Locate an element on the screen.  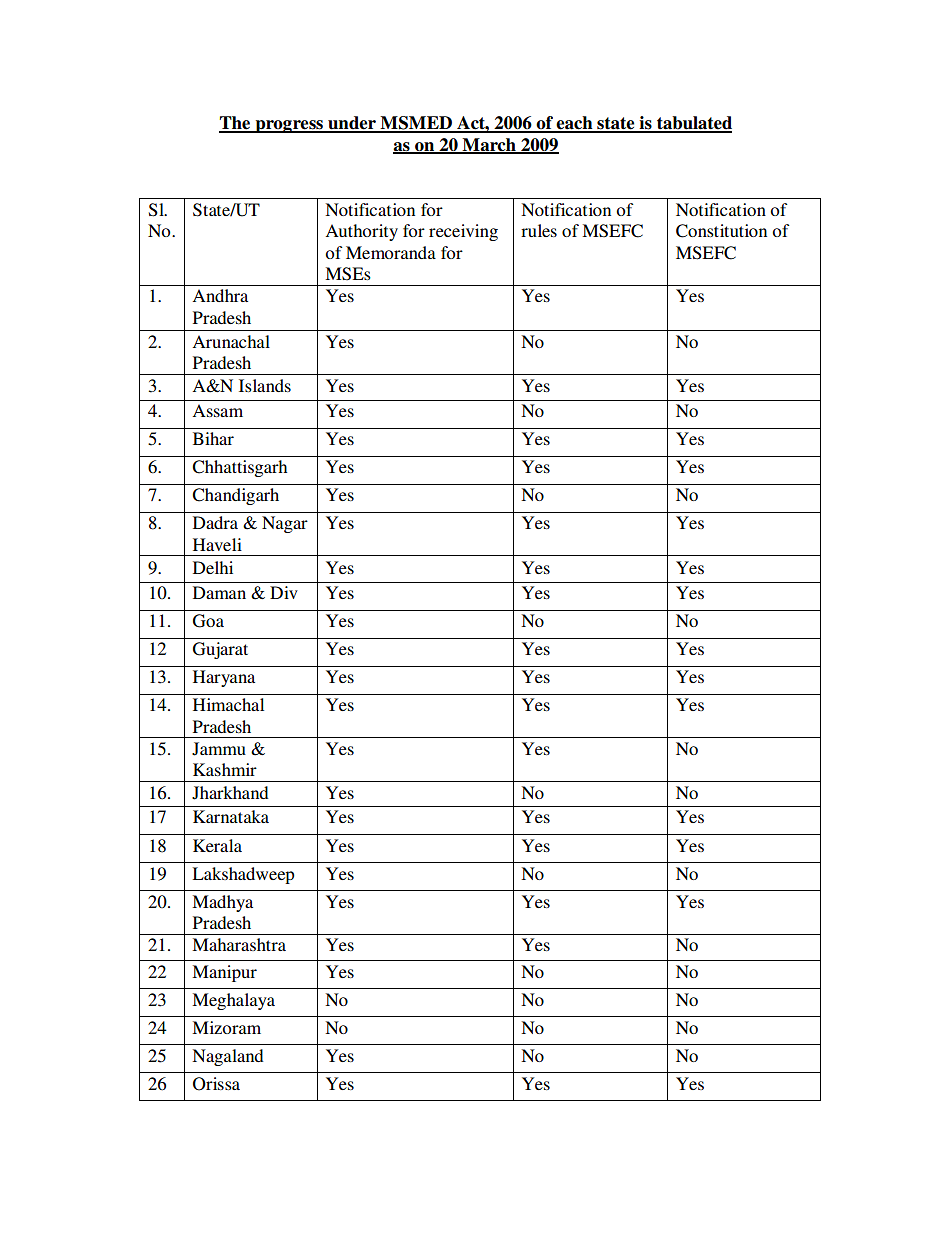
Islands is located at coordinates (265, 385).
